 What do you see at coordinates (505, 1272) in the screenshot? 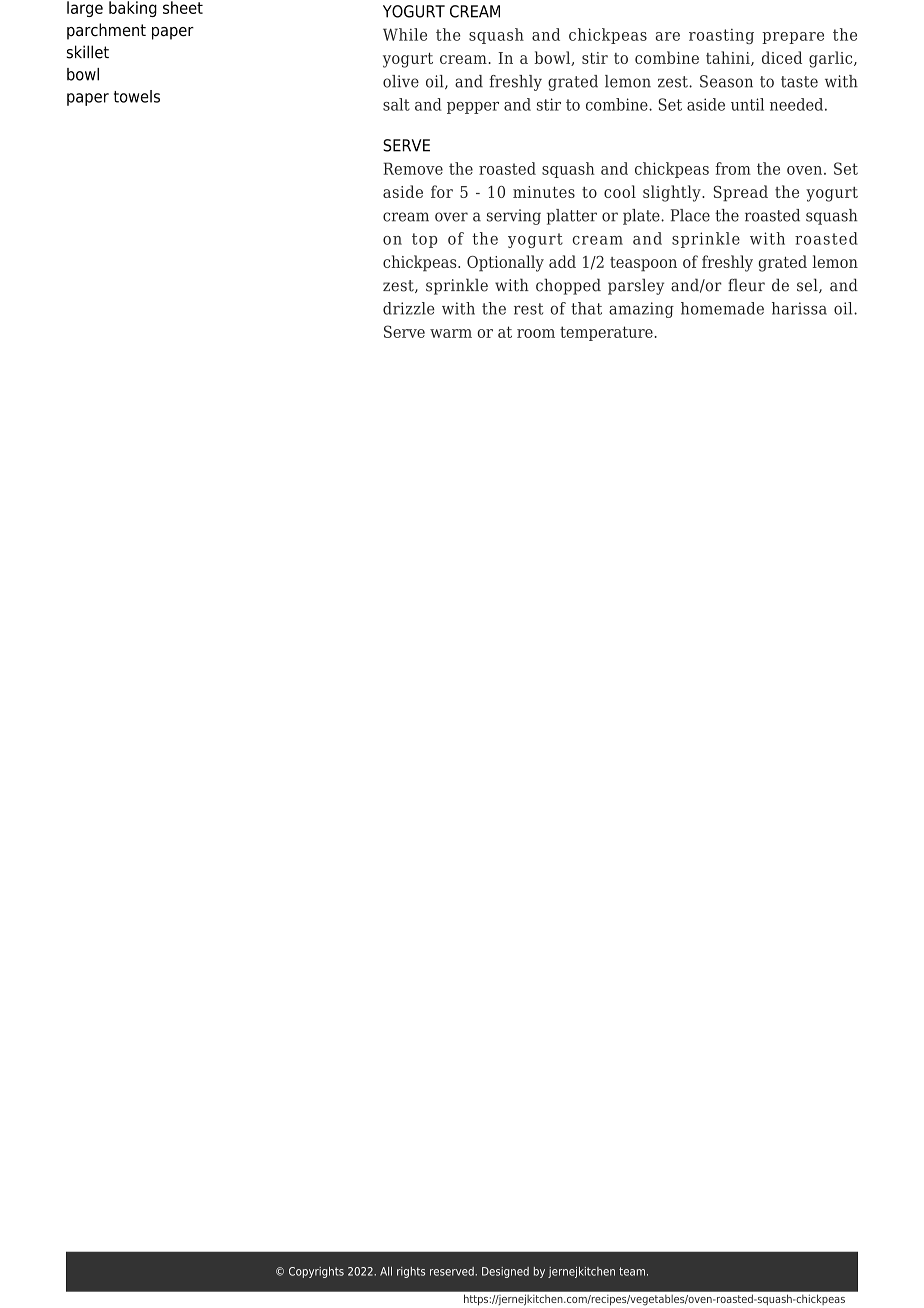
I see `Designed` at bounding box center [505, 1272].
